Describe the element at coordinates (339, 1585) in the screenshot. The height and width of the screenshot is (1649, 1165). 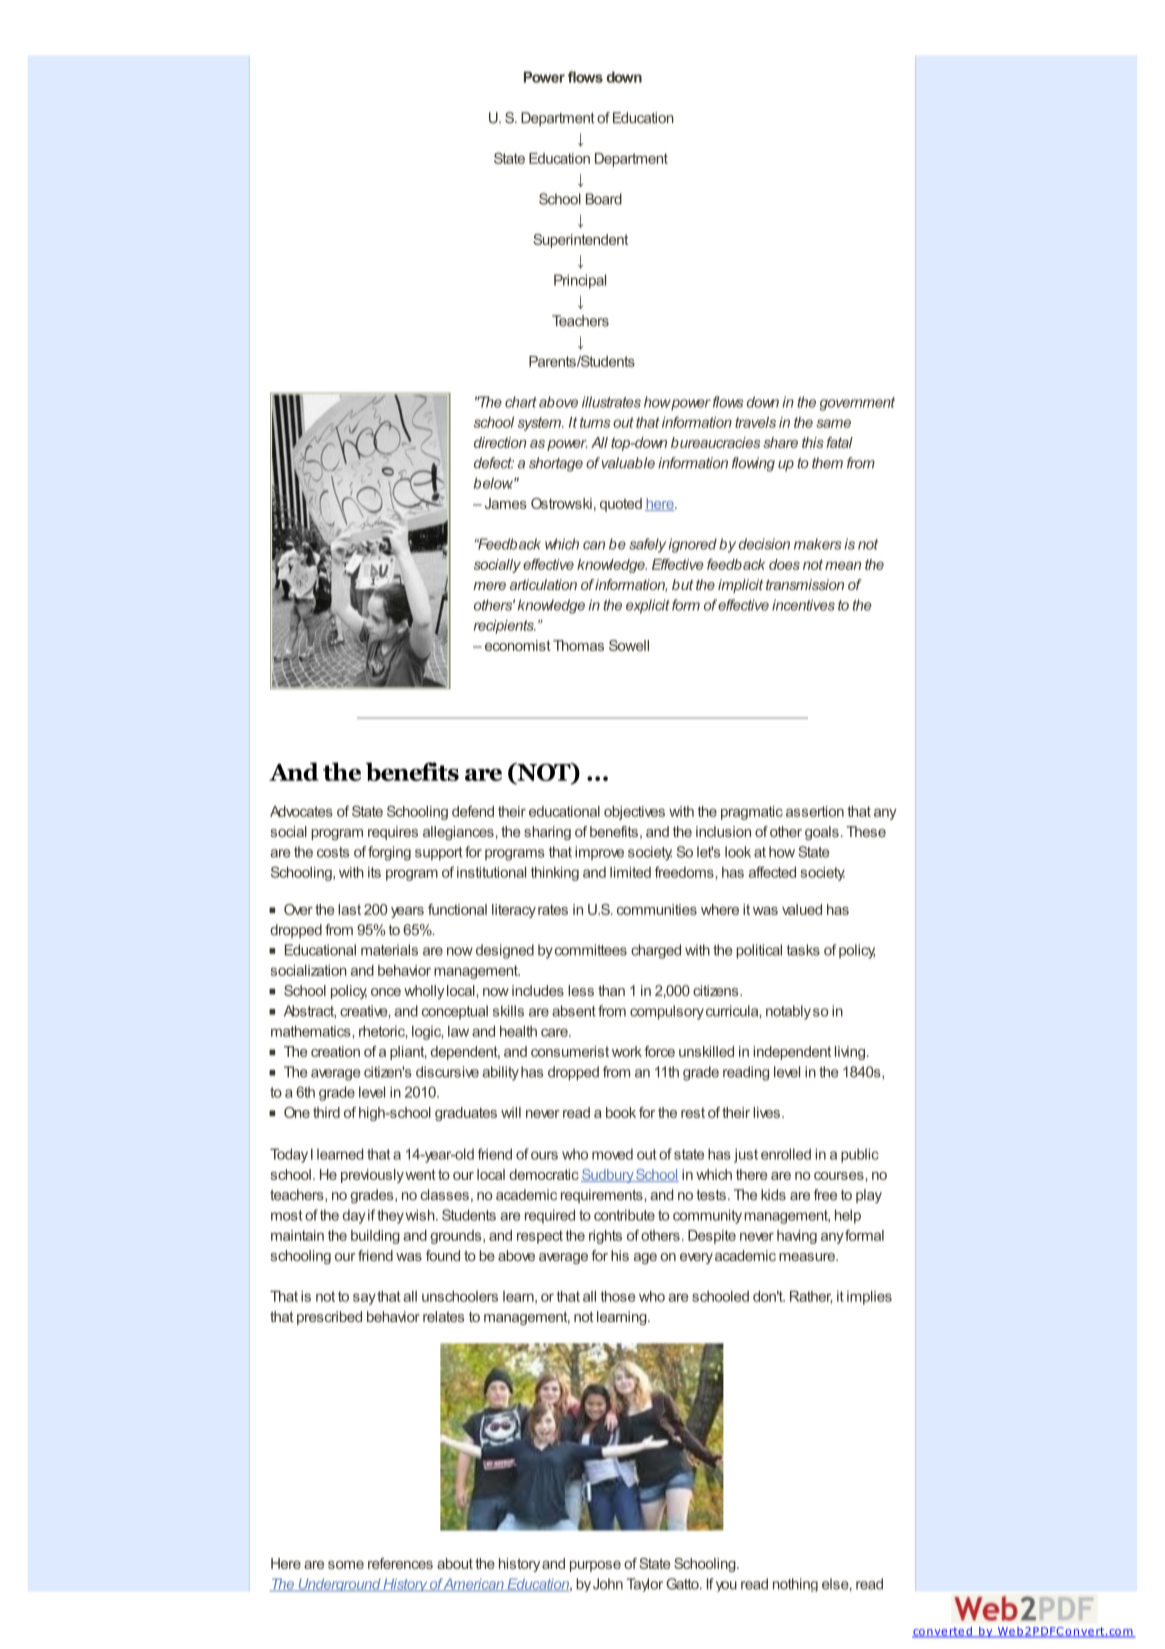
I see `Underground` at that location.
